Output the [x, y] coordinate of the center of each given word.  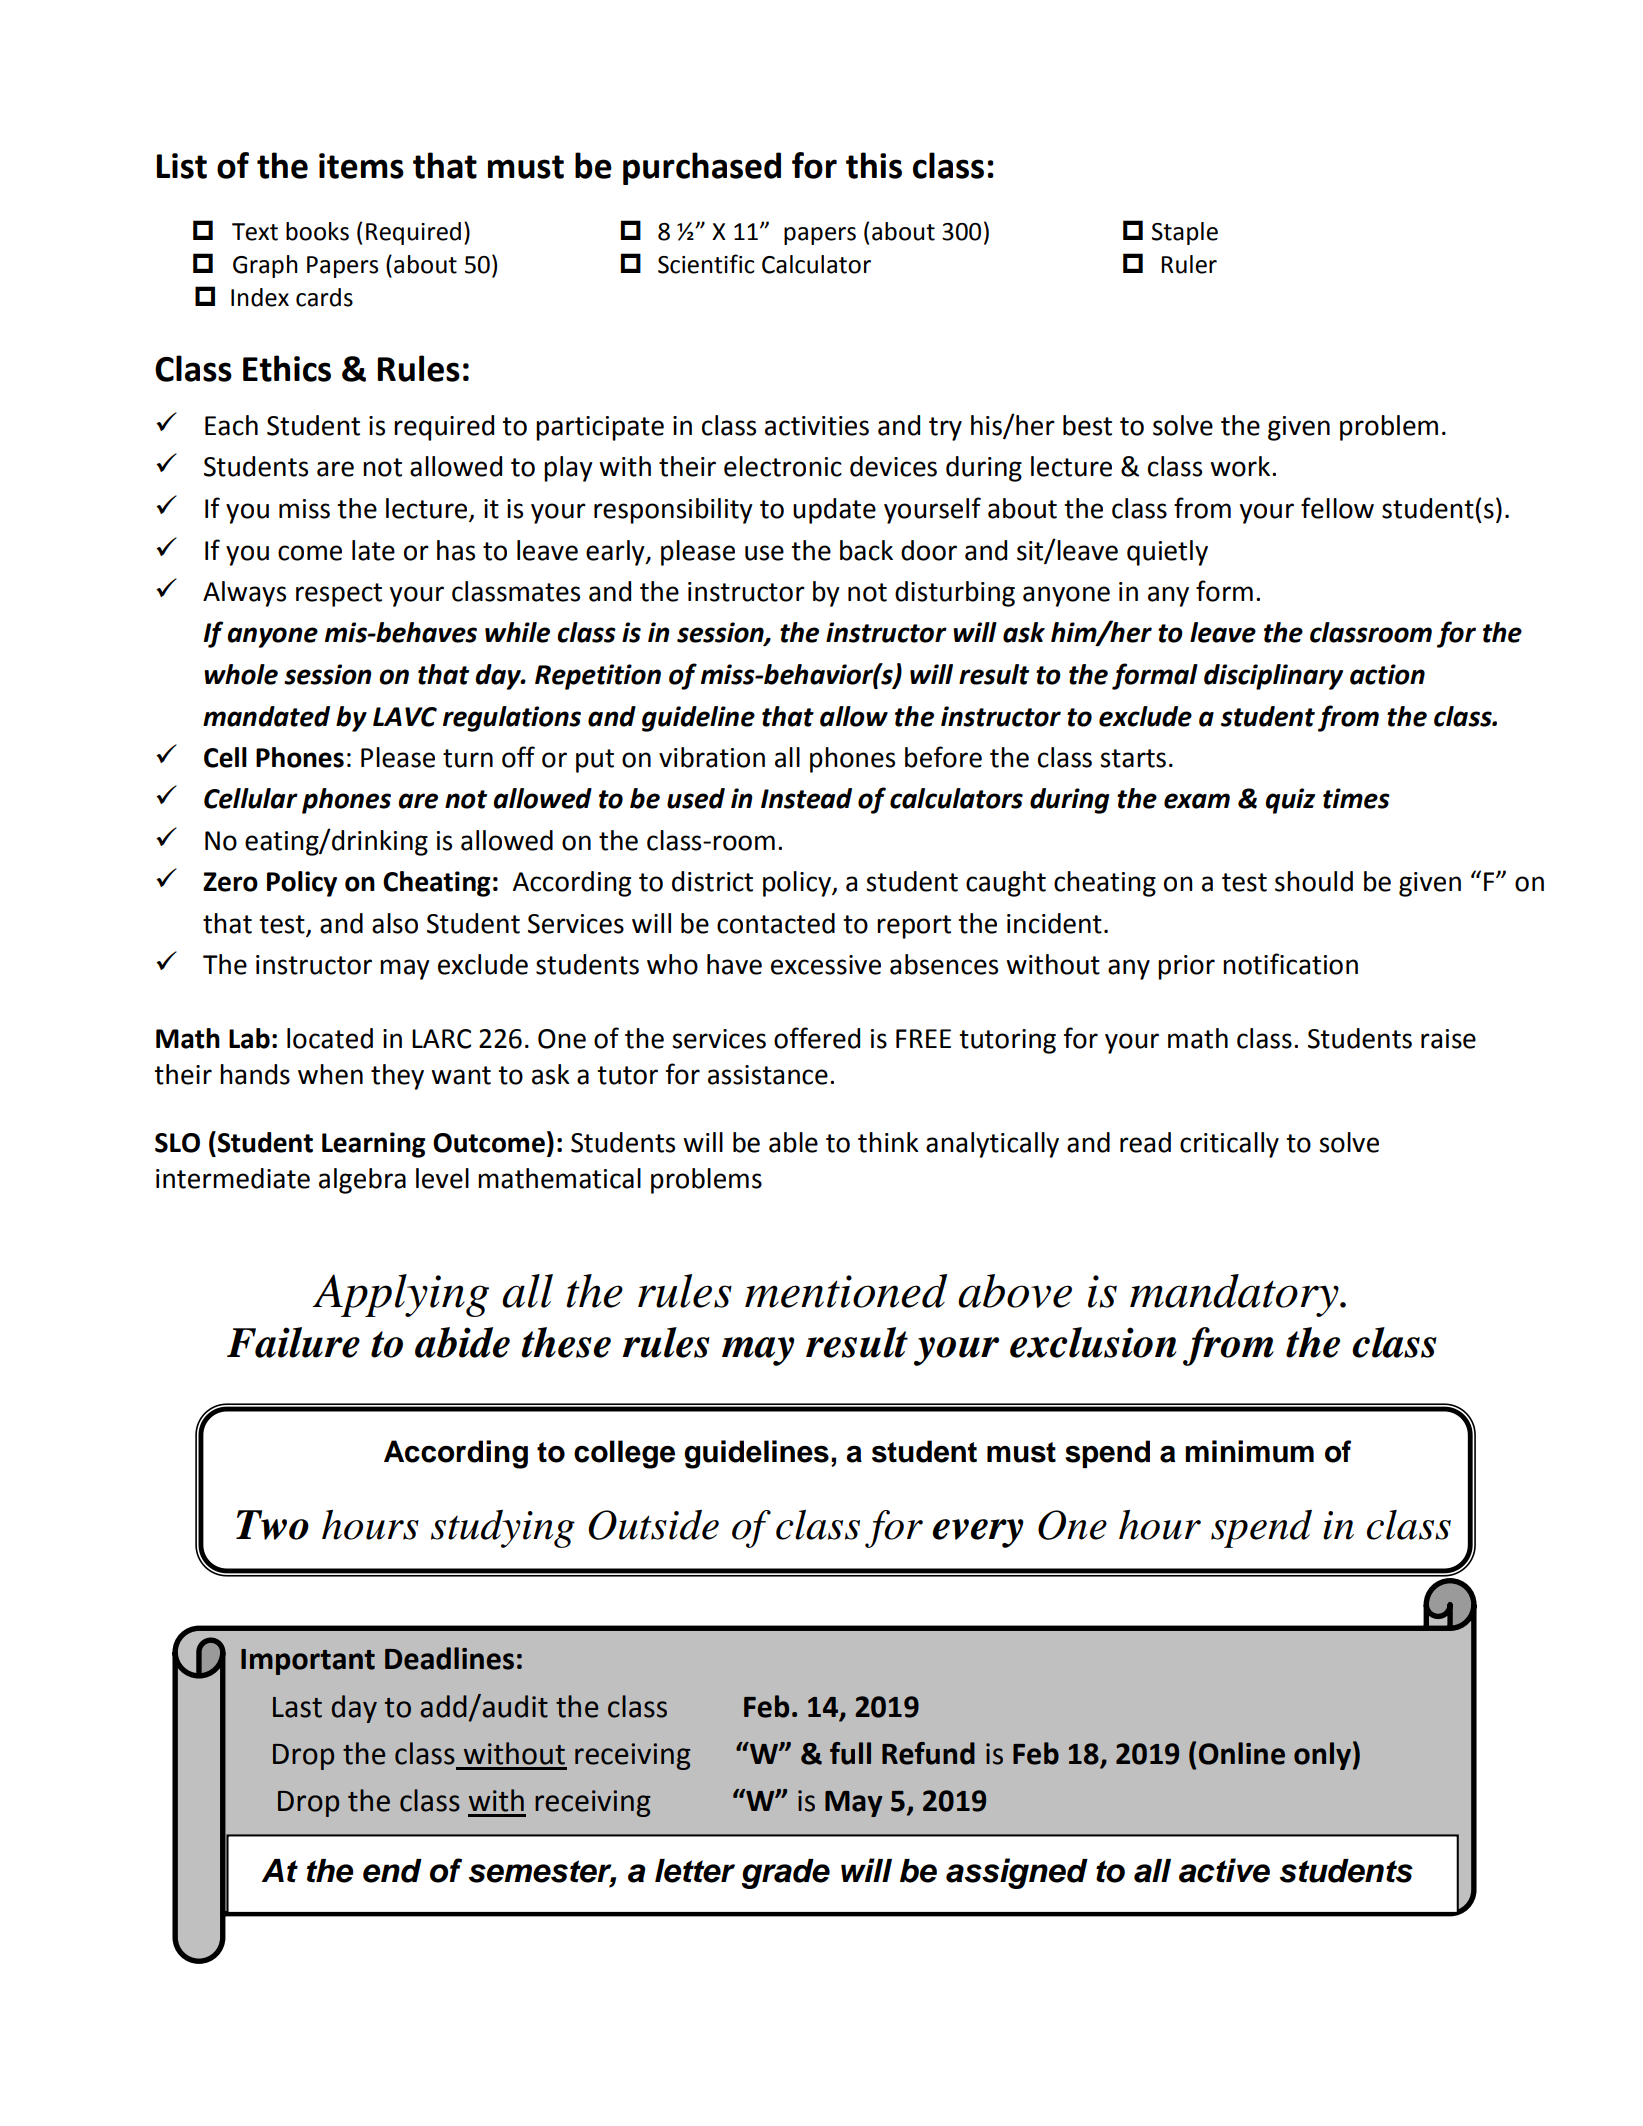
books [317, 231]
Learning [374, 1145]
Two [272, 1525]
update [834, 511]
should [1314, 881]
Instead [806, 798]
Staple [1185, 233]
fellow [1337, 508]
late [373, 550]
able [793, 1142]
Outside [653, 1525]
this [874, 165]
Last [297, 1707]
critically [1229, 1145]
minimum [1249, 1451]
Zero [230, 882]
